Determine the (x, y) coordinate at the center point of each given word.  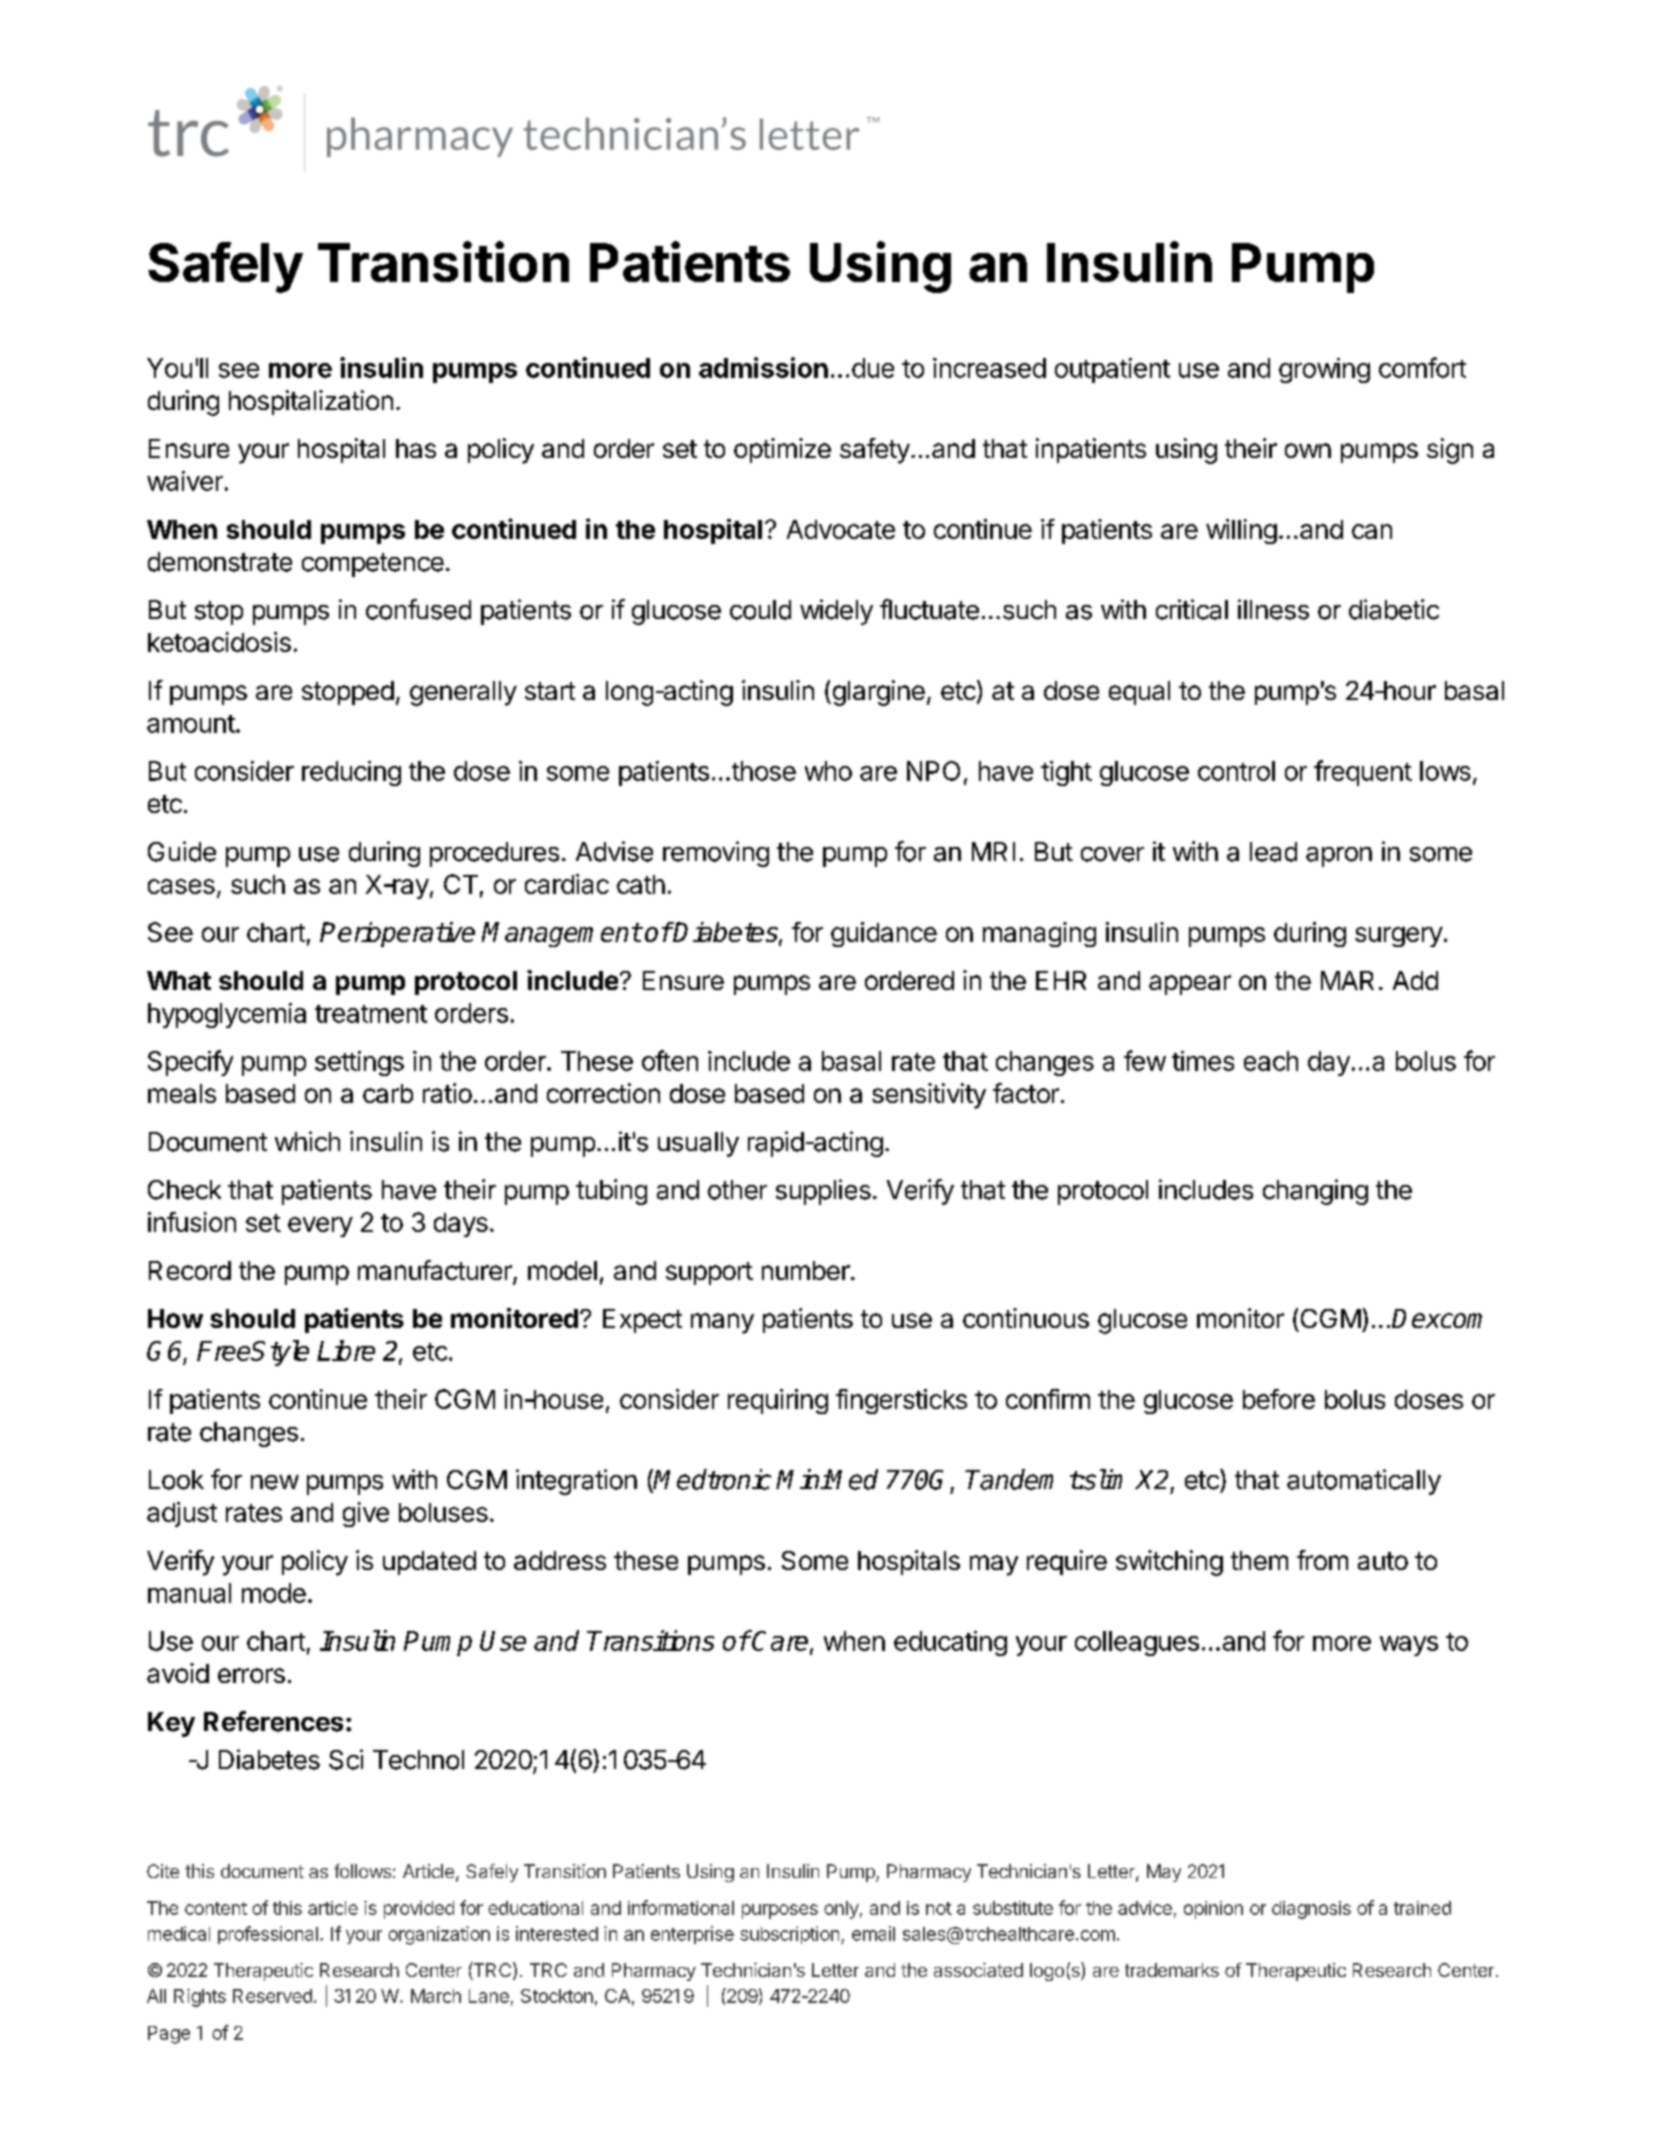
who (828, 771)
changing (1315, 1192)
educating (950, 1643)
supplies (823, 1192)
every (320, 1227)
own (1308, 450)
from (1322, 1560)
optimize (782, 450)
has (416, 448)
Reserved (272, 1996)
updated (429, 1563)
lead (1273, 852)
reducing (351, 773)
